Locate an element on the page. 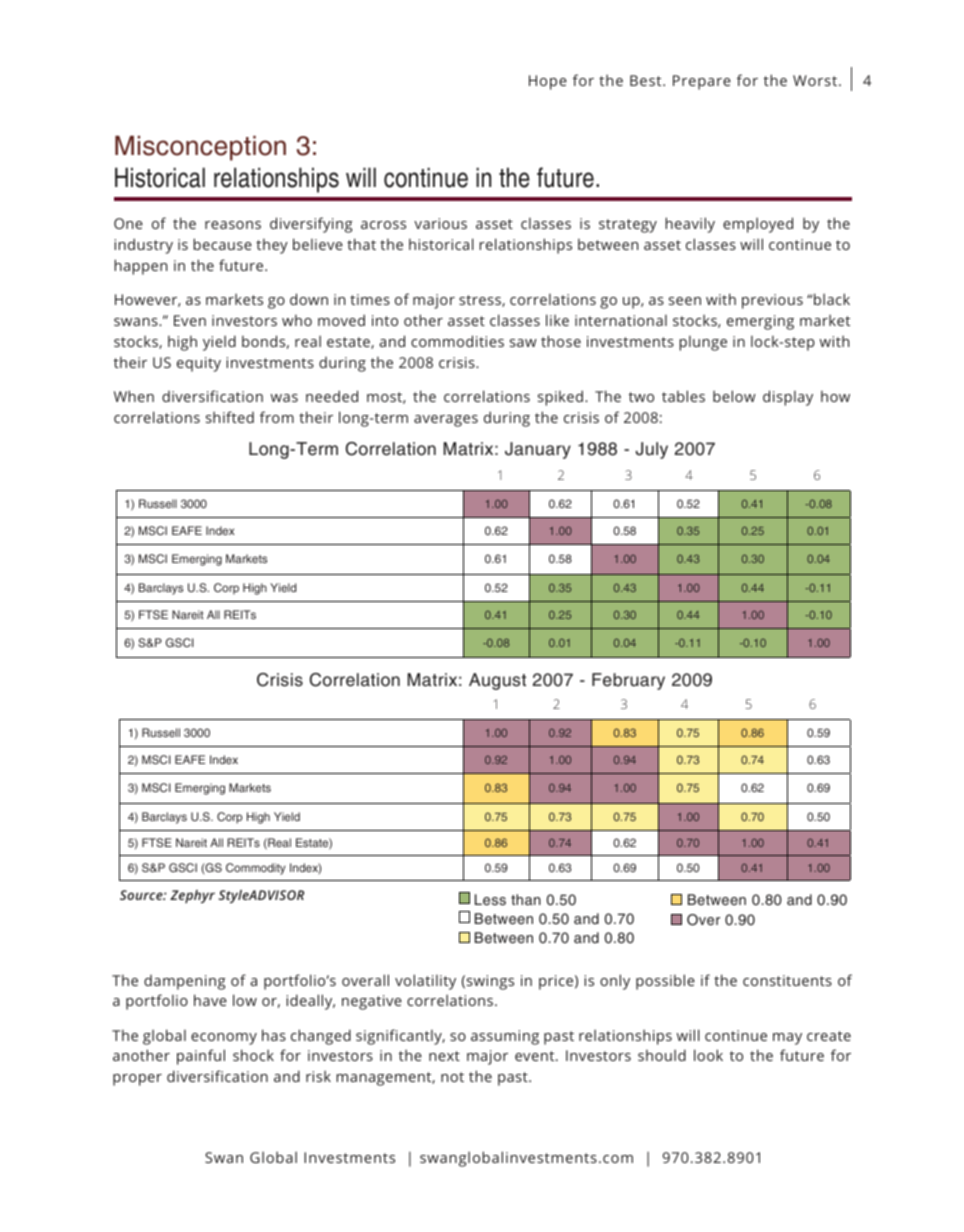  shifted is located at coordinates (230, 417).
